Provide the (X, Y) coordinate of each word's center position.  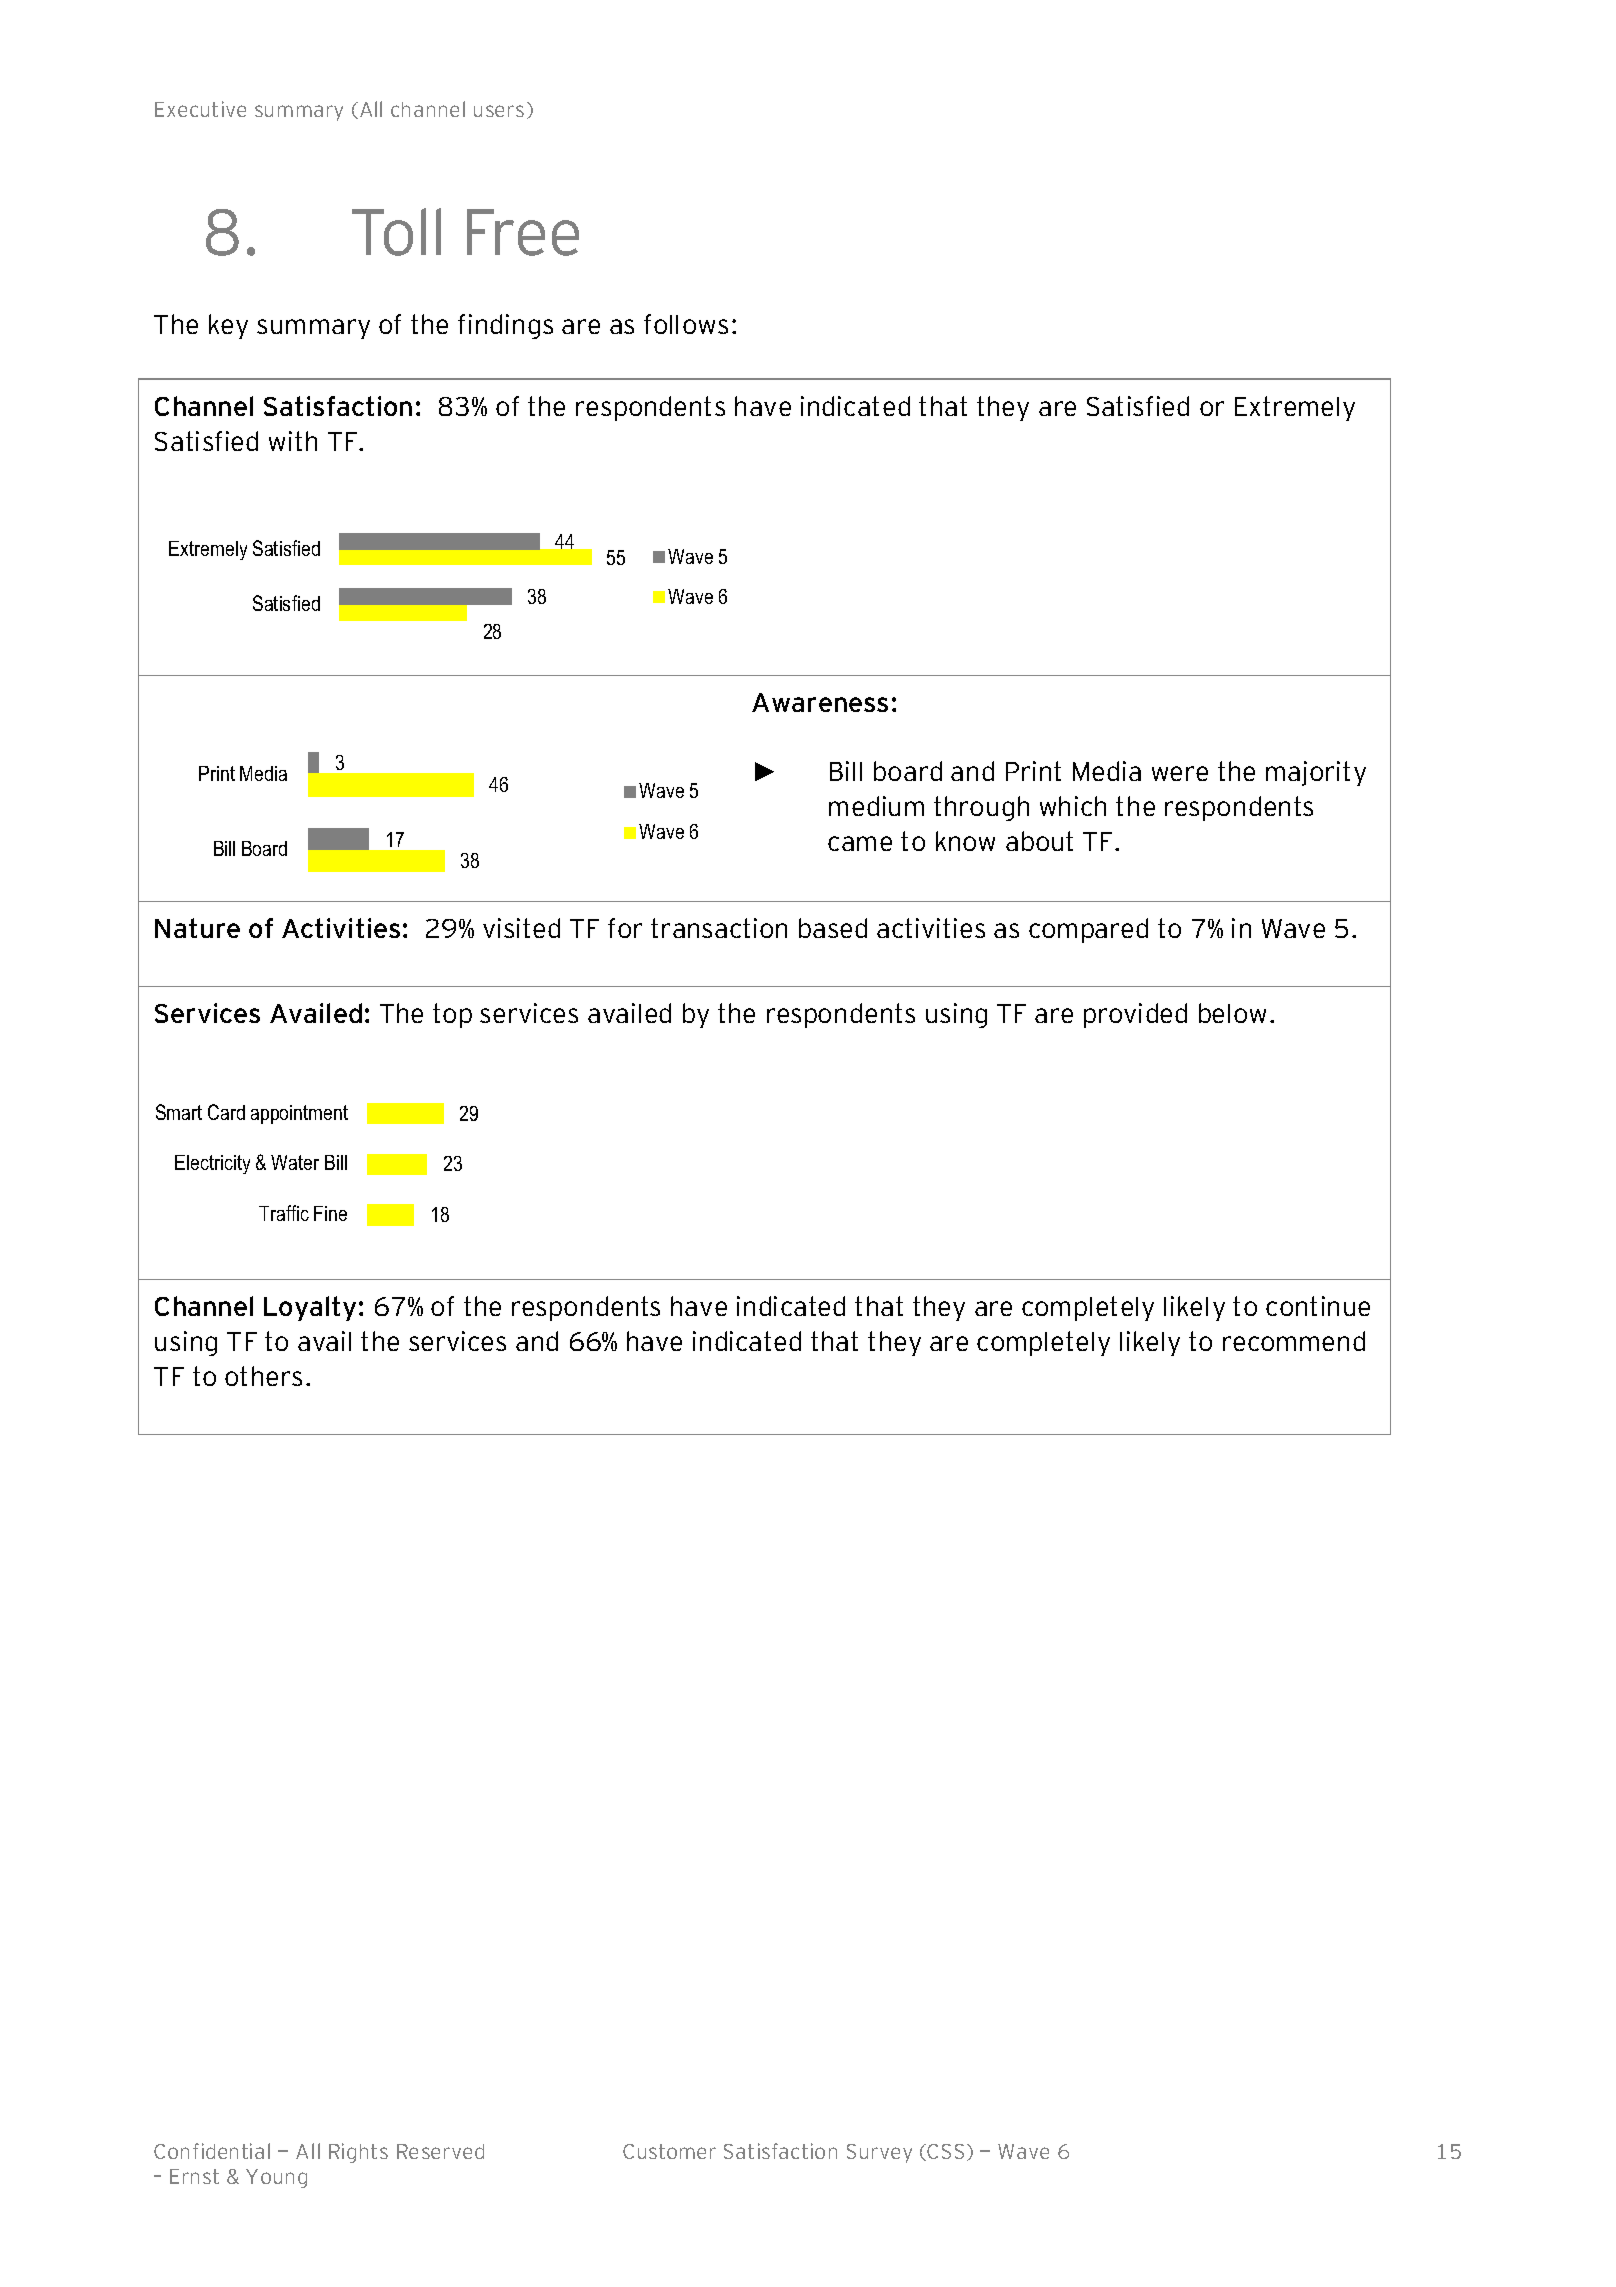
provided (1135, 1015)
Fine (330, 1213)
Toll (396, 232)
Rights (358, 2153)
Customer (669, 2151)
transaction (719, 928)
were (1180, 773)
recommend (1294, 1341)
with (293, 441)
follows (686, 324)
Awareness (820, 702)
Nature (197, 928)
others (263, 1376)
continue (1318, 1306)
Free (523, 232)
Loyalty (310, 1308)
